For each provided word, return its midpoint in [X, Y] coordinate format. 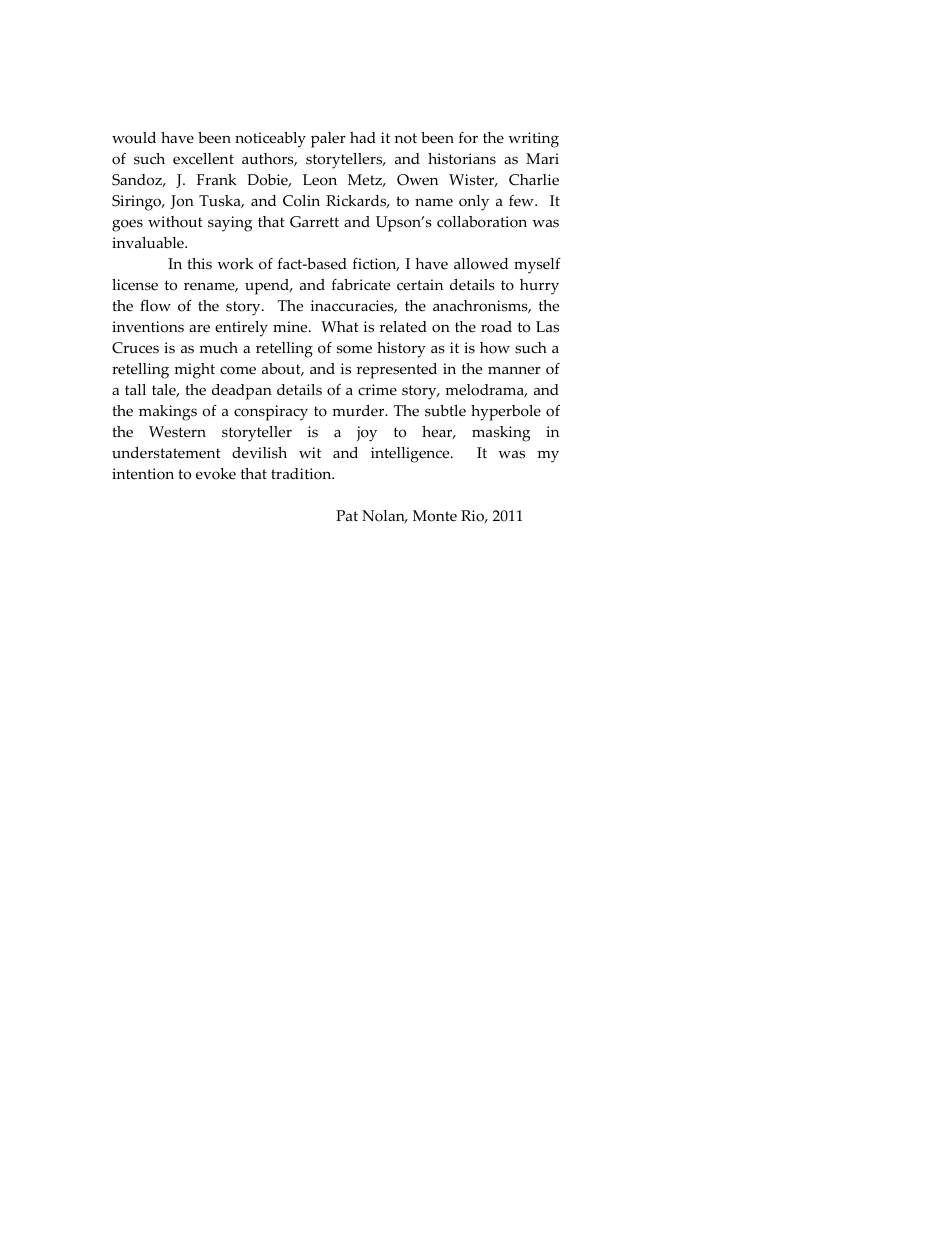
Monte [435, 516]
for [468, 138]
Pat [347, 515]
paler [328, 140]
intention [143, 474]
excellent [203, 159]
